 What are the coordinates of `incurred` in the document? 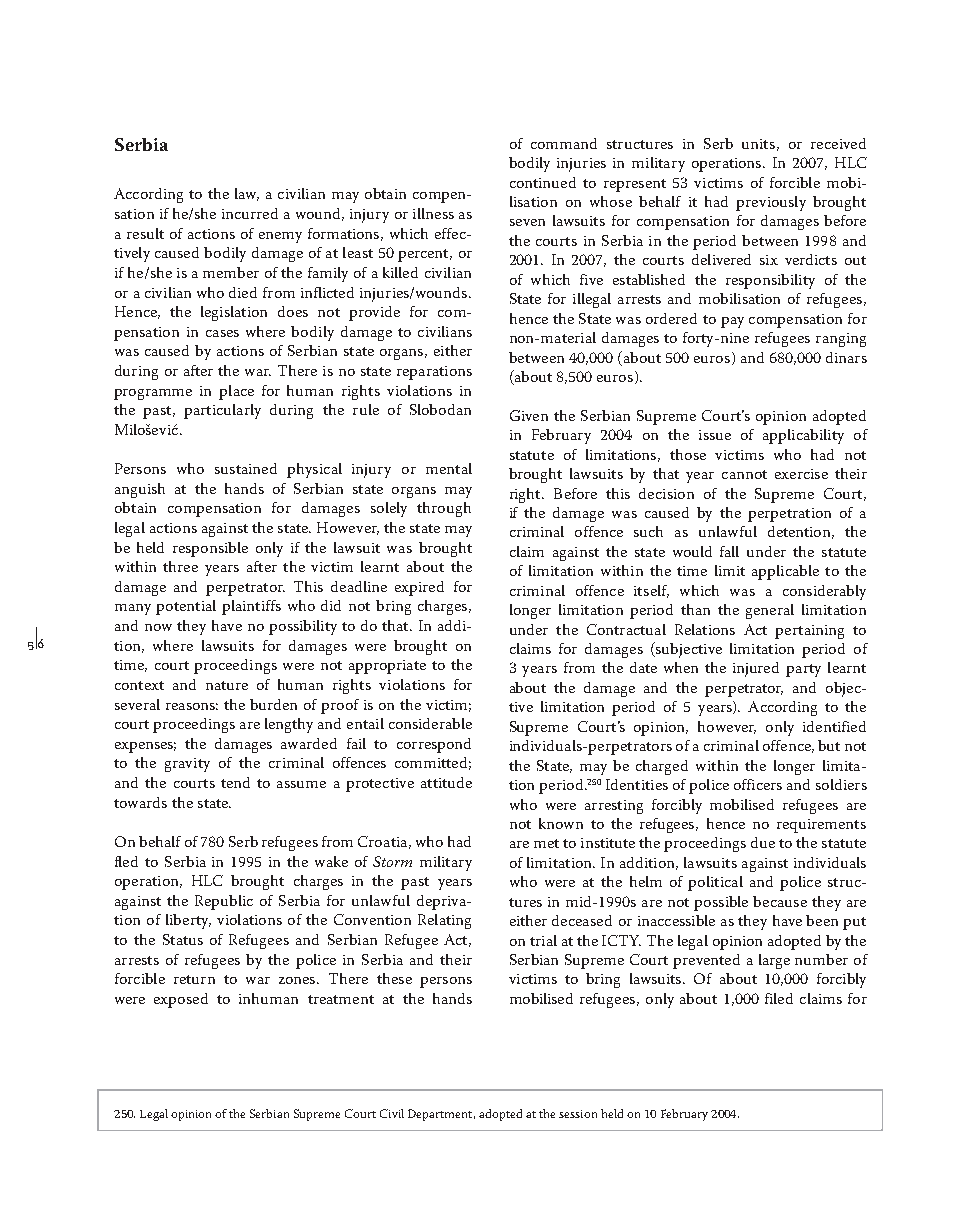 It's located at (250, 213).
